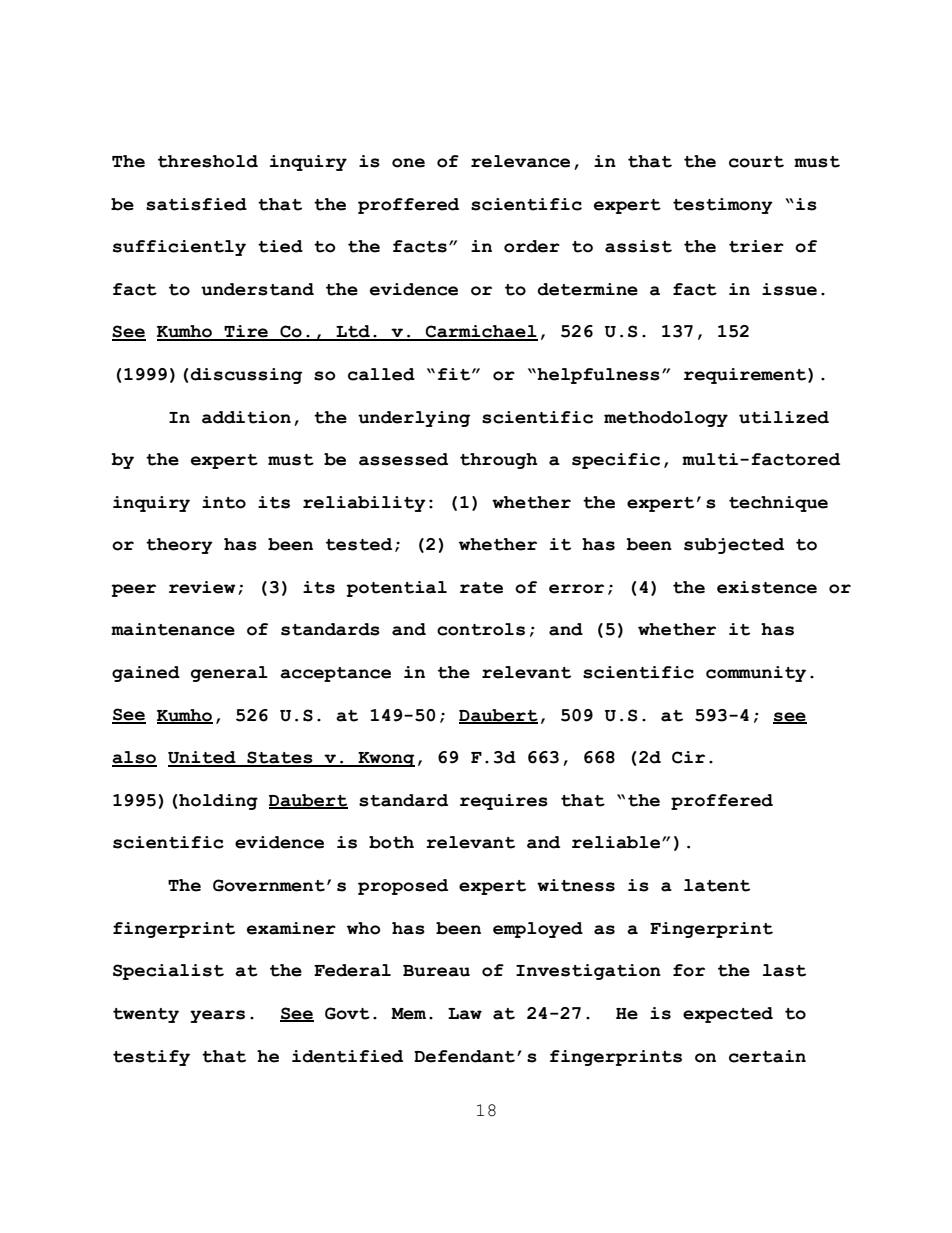 This screenshot has width=952, height=1233. What do you see at coordinates (723, 206) in the screenshot?
I see `testimony` at bounding box center [723, 206].
